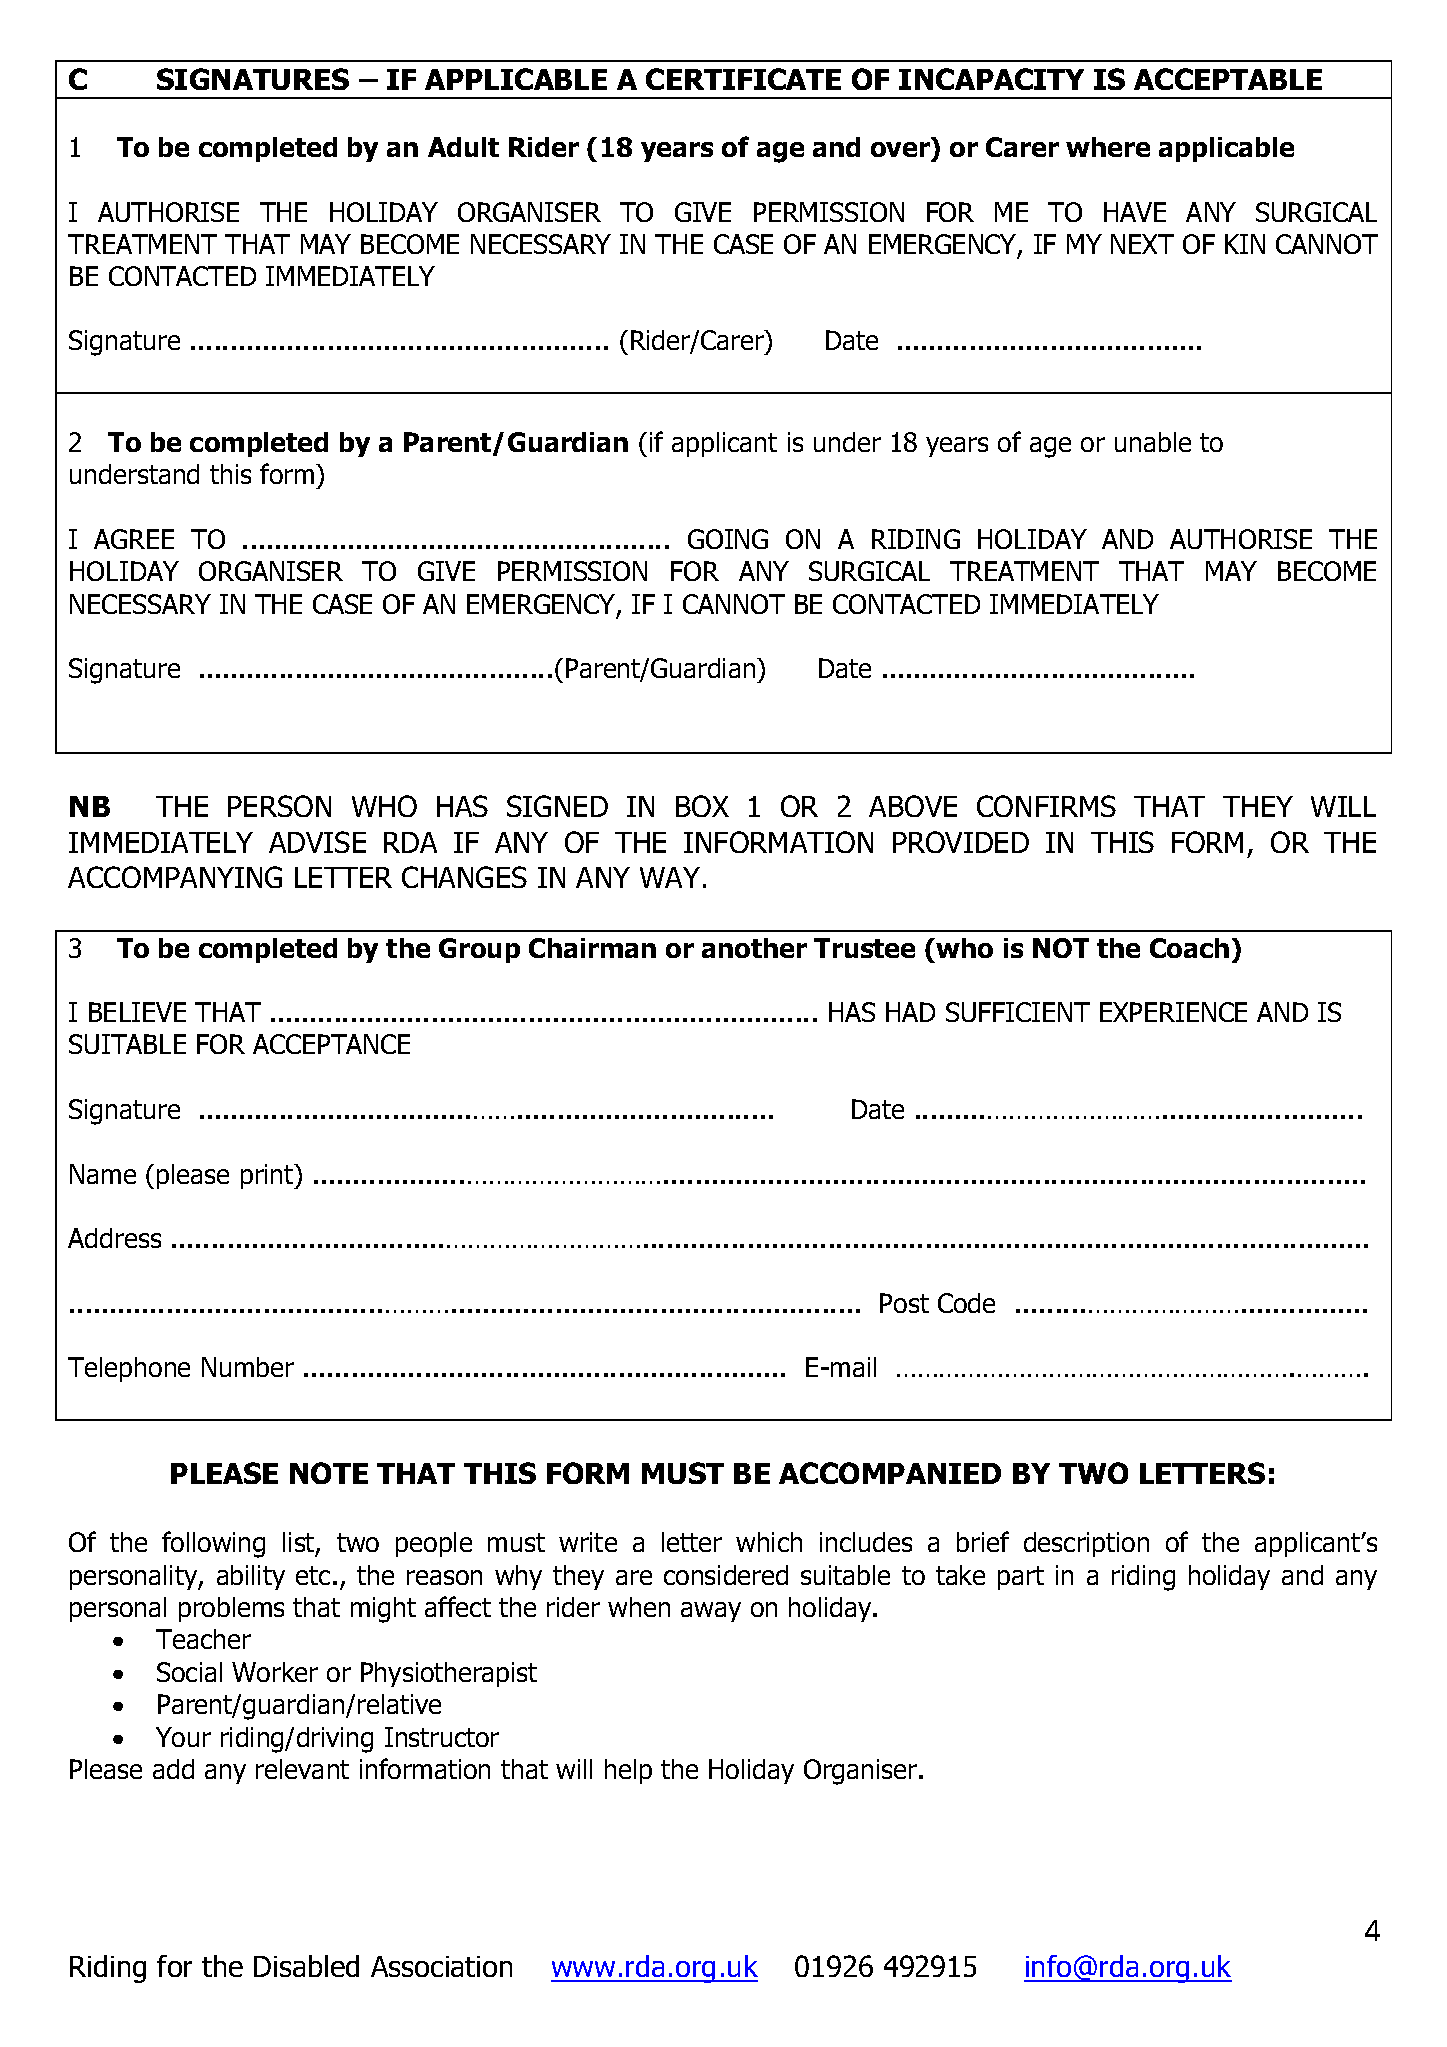 This screenshot has width=1447, height=2047. I want to click on part, so click(1021, 1578).
